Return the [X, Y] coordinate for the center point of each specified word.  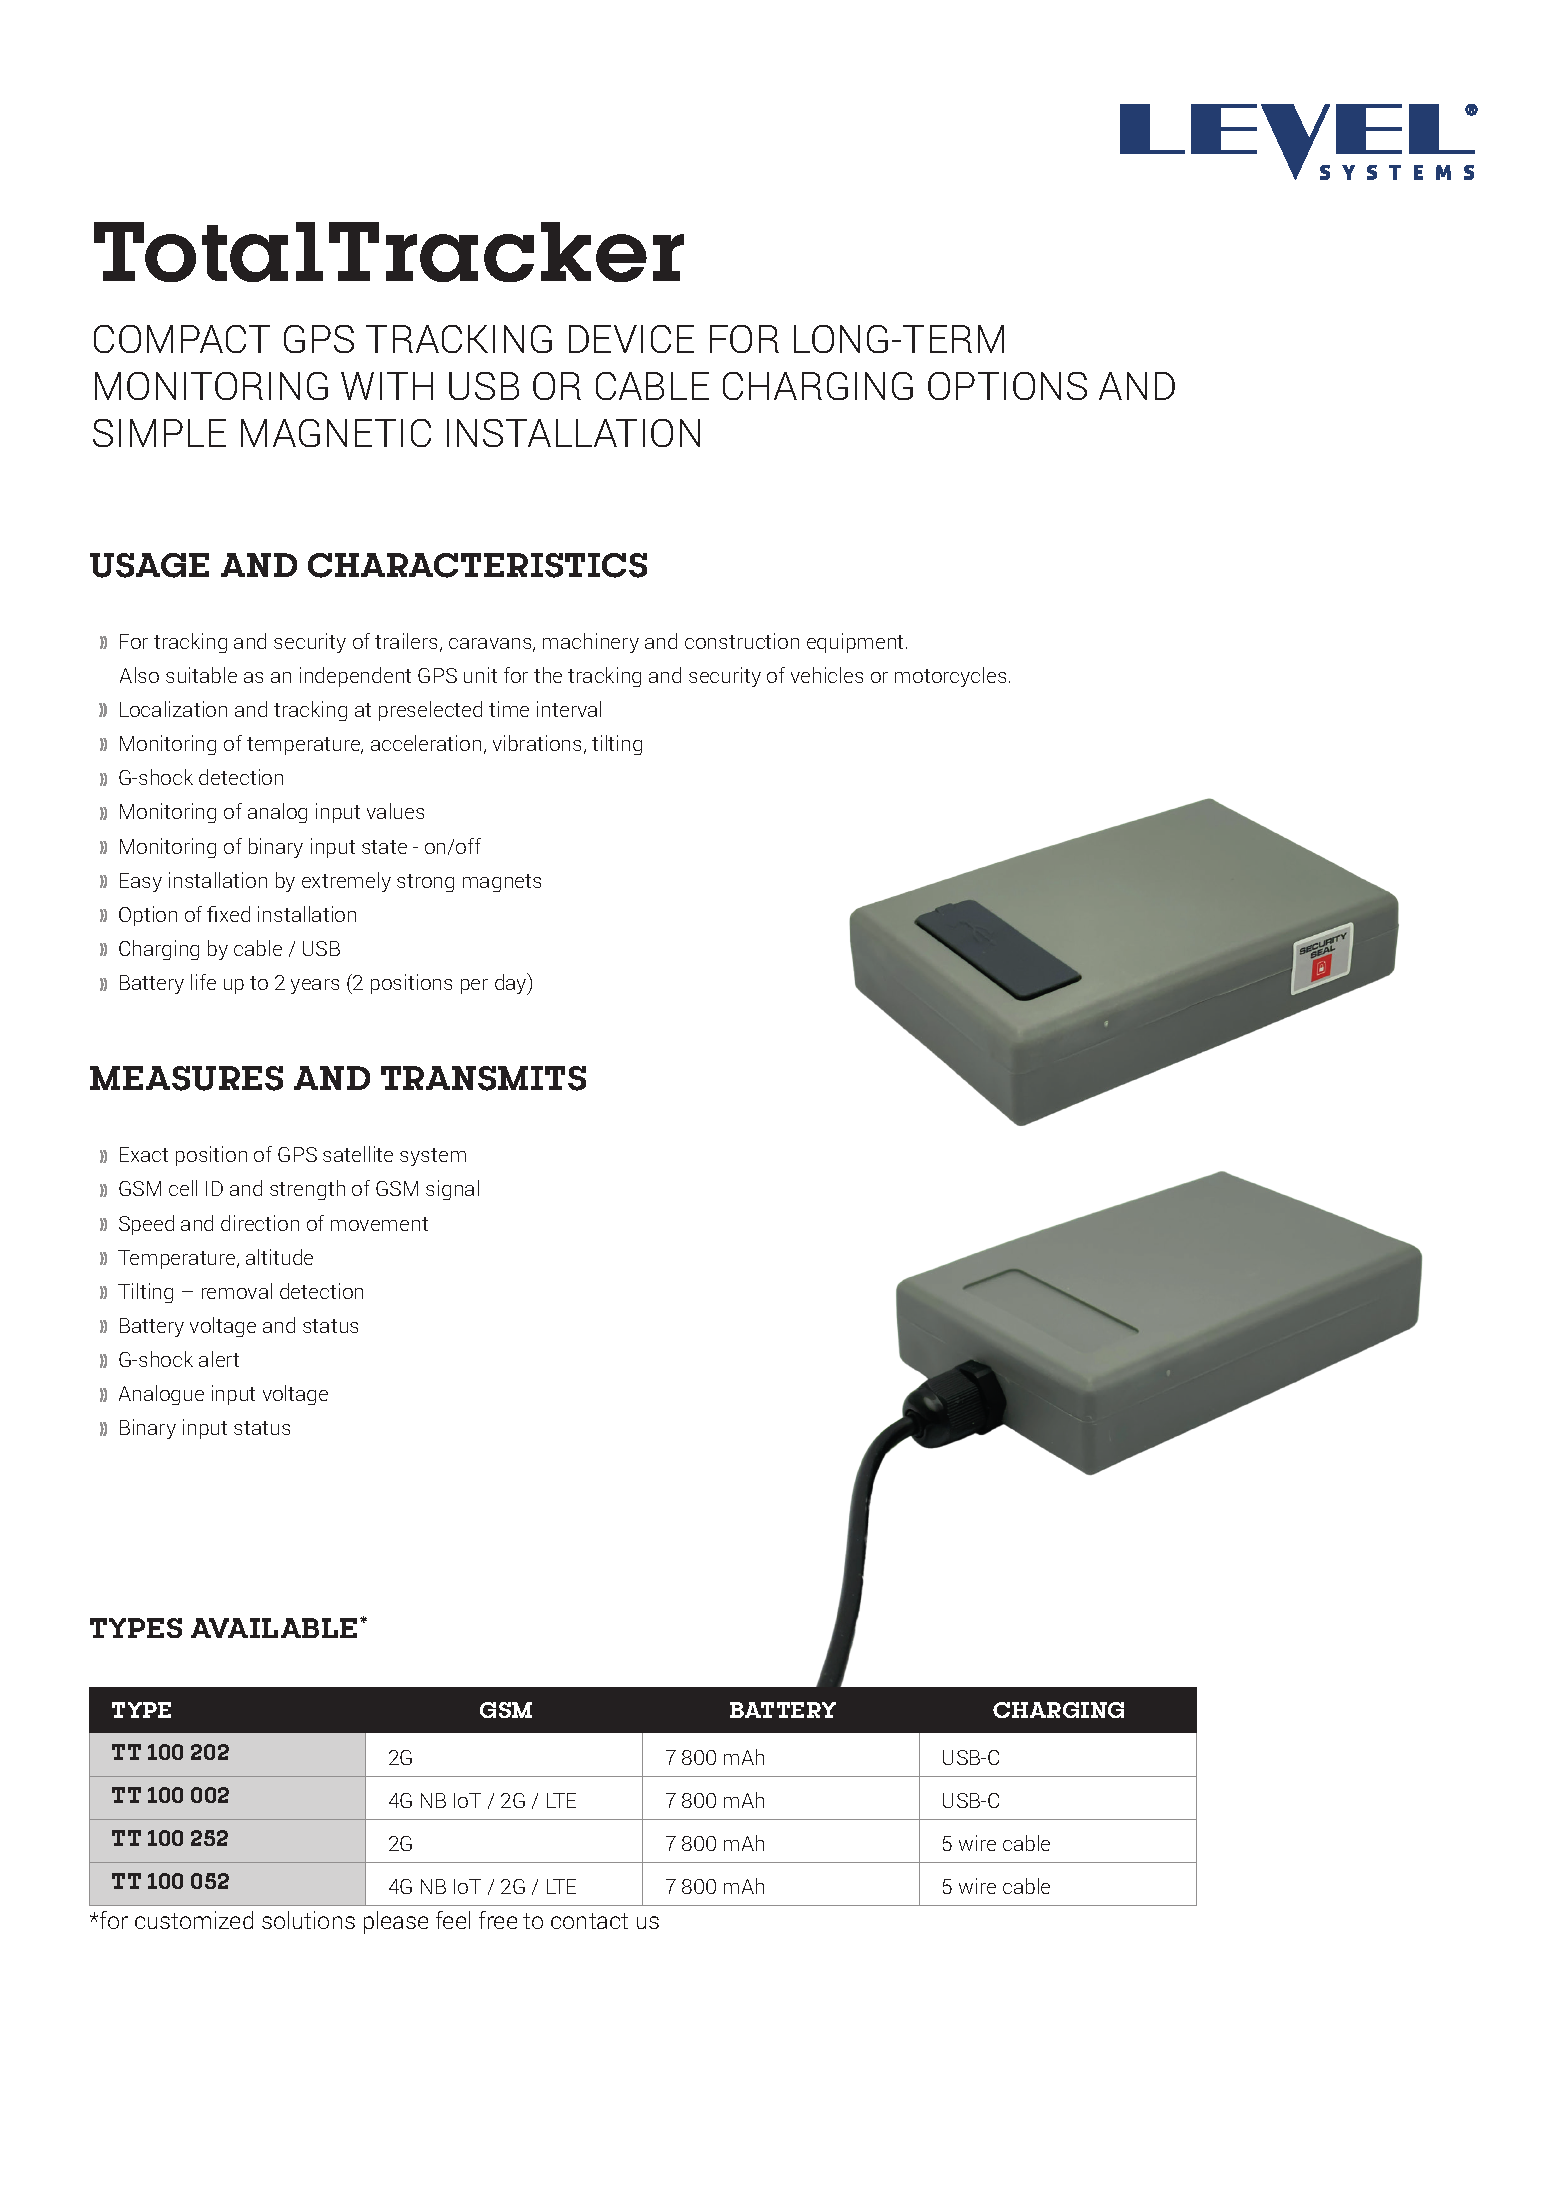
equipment [857, 643]
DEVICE [631, 339]
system [433, 1157]
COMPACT [182, 339]
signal [452, 1190]
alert [219, 1359]
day [512, 984]
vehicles [827, 675]
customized [194, 1920]
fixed [228, 914]
